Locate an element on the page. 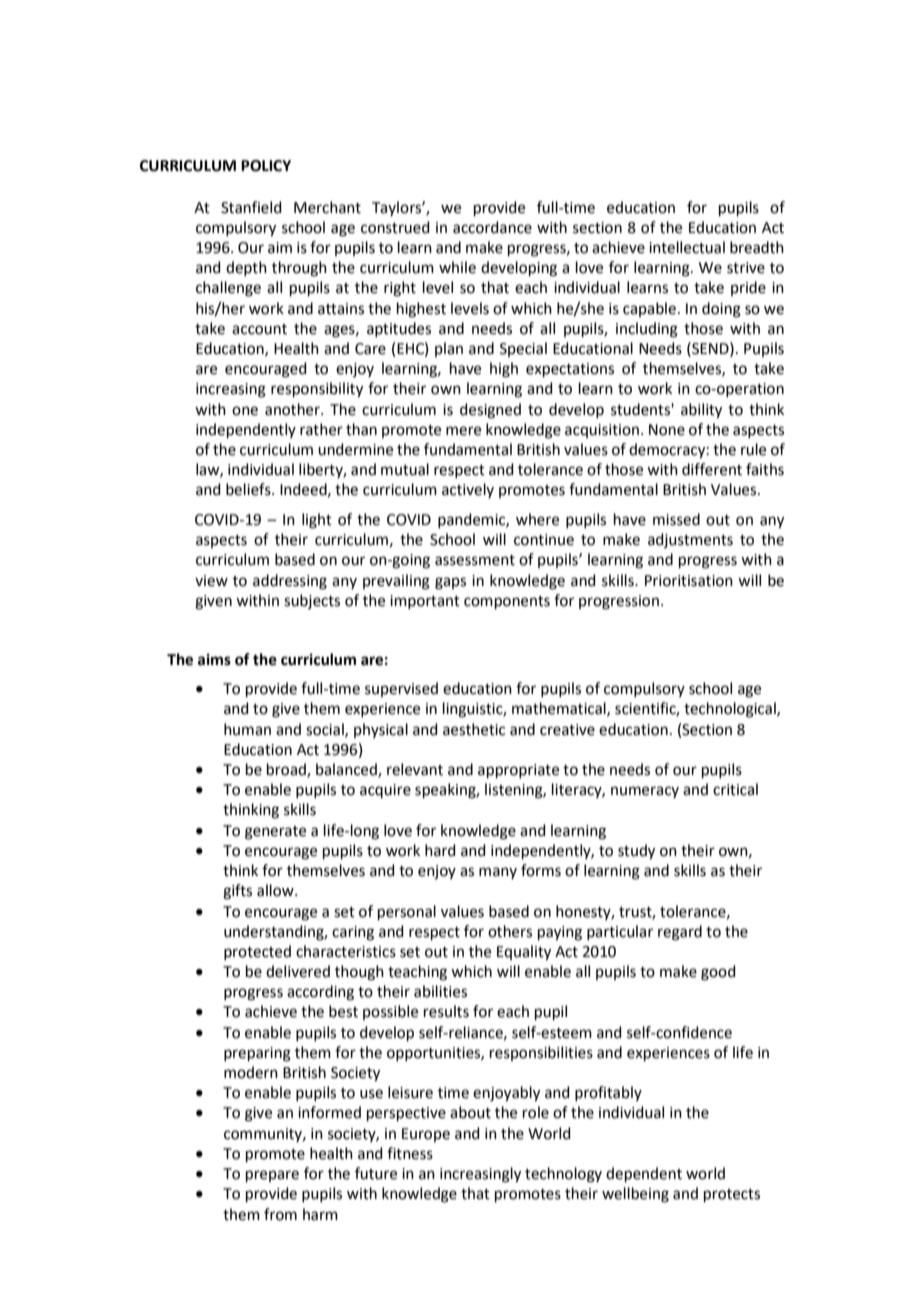 This page has width=924, height=1308. technological is located at coordinates (731, 710).
